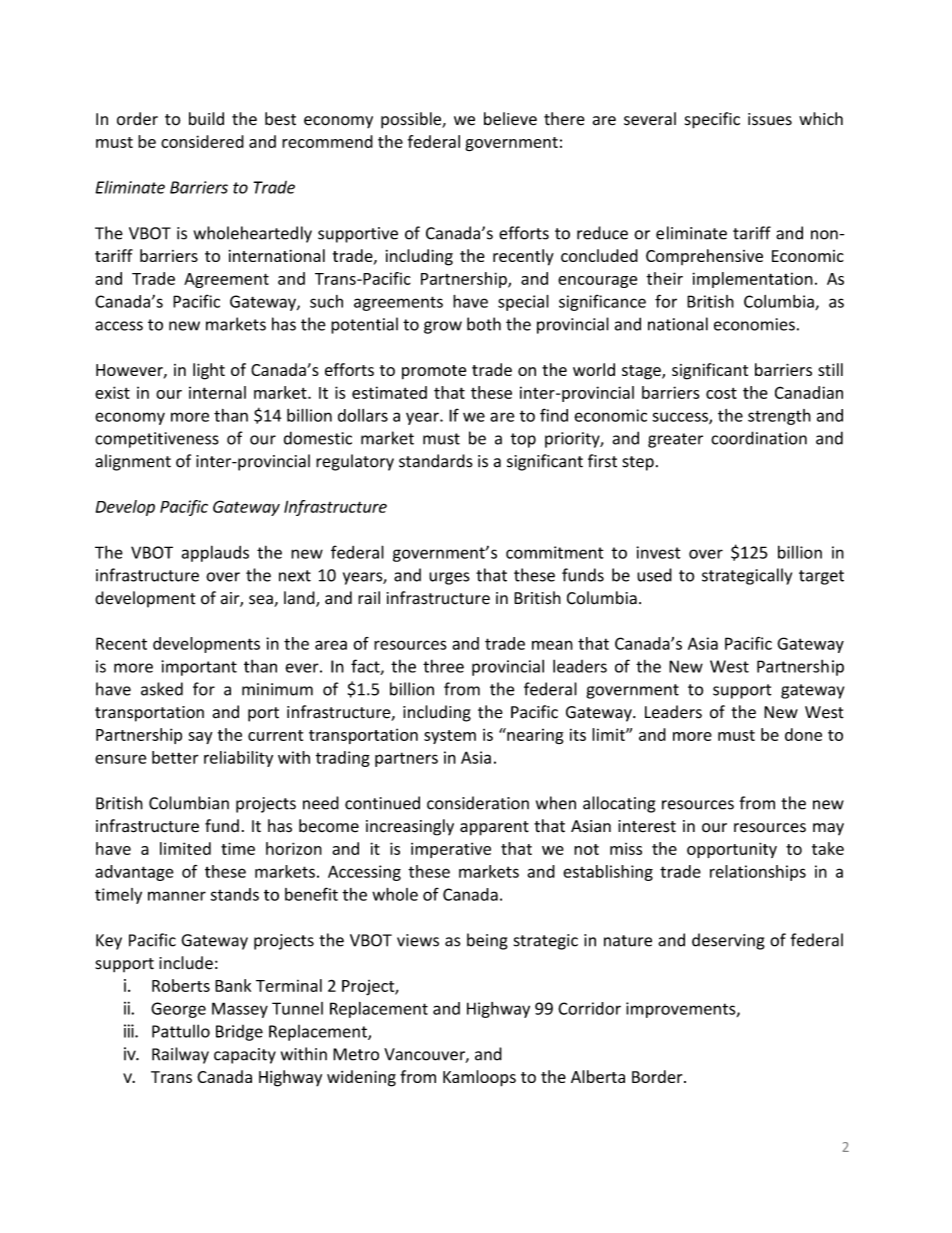  I want to click on apparent, so click(494, 828).
